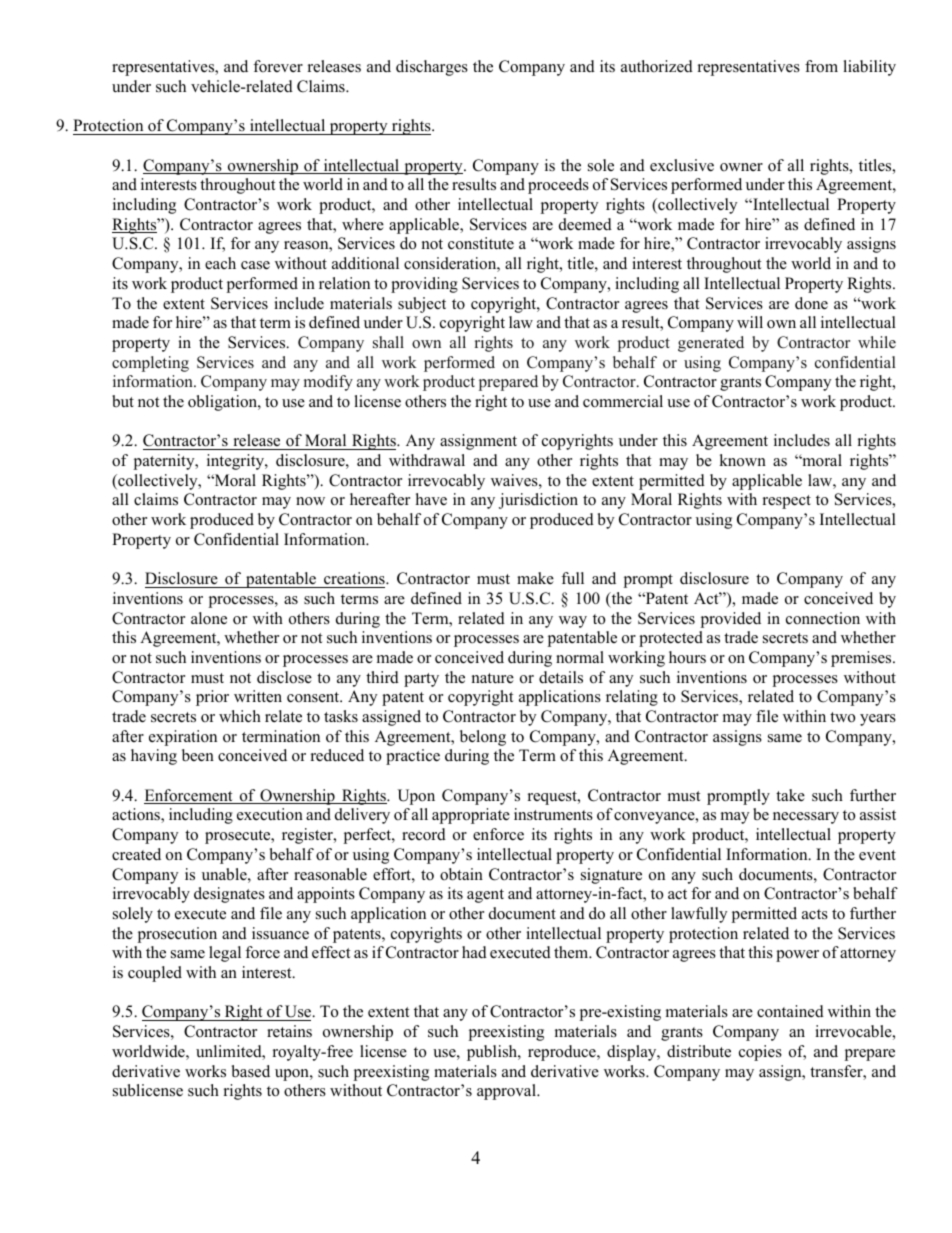 This screenshot has height=1233, width=952. What do you see at coordinates (806, 818) in the screenshot?
I see `necessary` at bounding box center [806, 818].
